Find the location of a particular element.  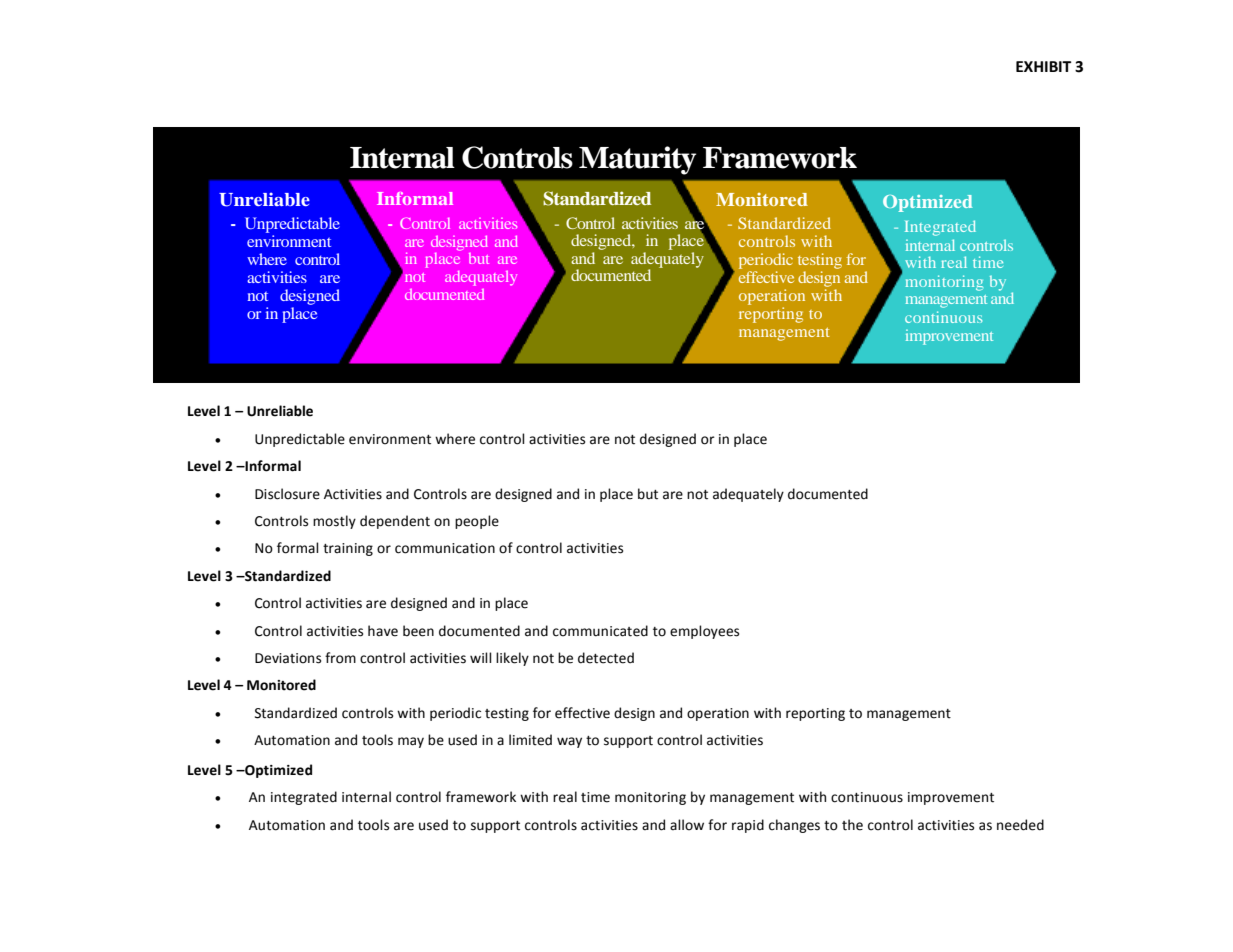

Disclosure is located at coordinates (287, 494).
